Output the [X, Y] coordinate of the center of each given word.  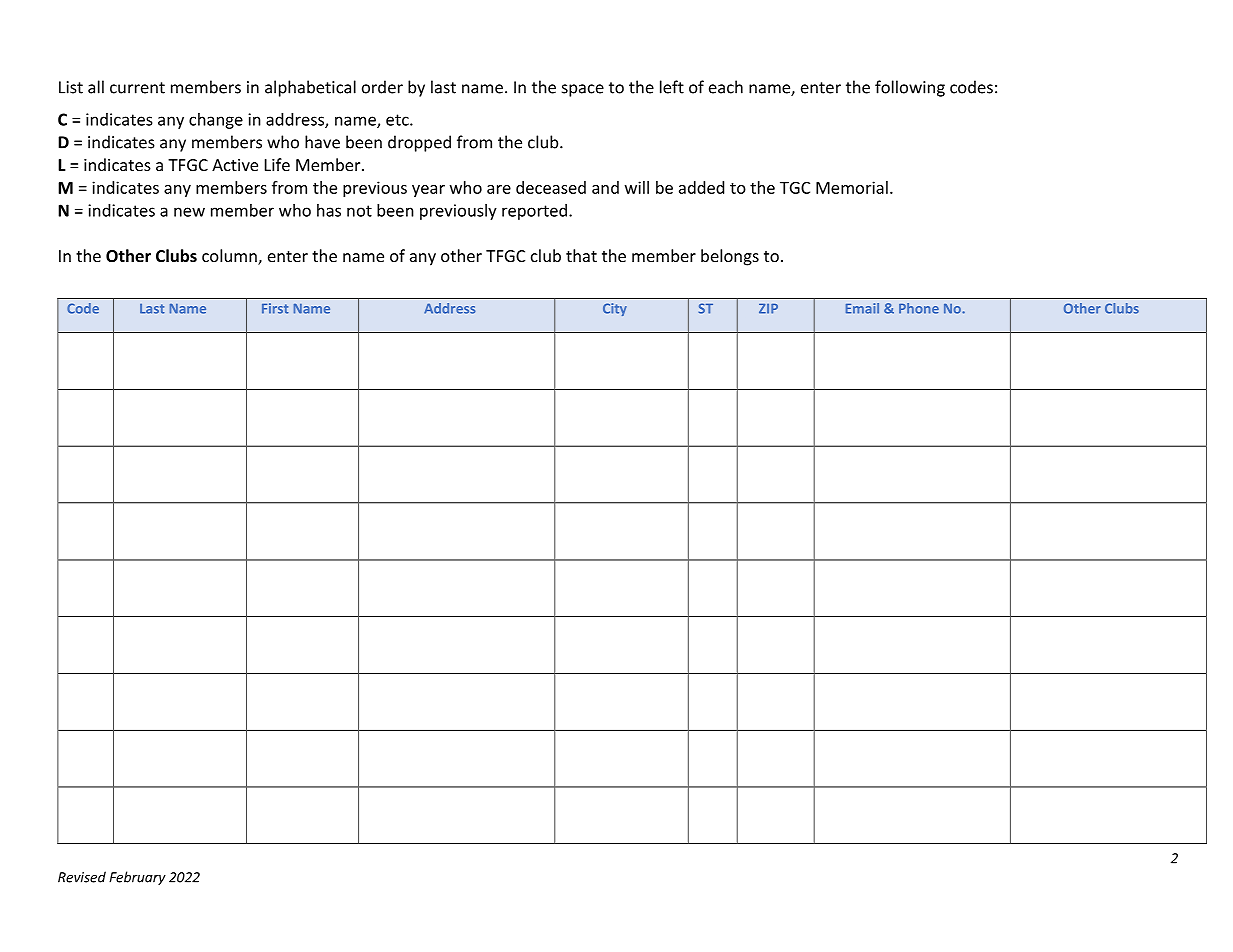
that [581, 255]
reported [534, 212]
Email [862, 308]
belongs [730, 257]
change [216, 121]
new [189, 212]
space [583, 90]
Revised [82, 877]
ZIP [768, 309]
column [230, 257]
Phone [919, 308]
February [137, 878]
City [615, 309]
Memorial [852, 187]
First [275, 308]
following [910, 88]
